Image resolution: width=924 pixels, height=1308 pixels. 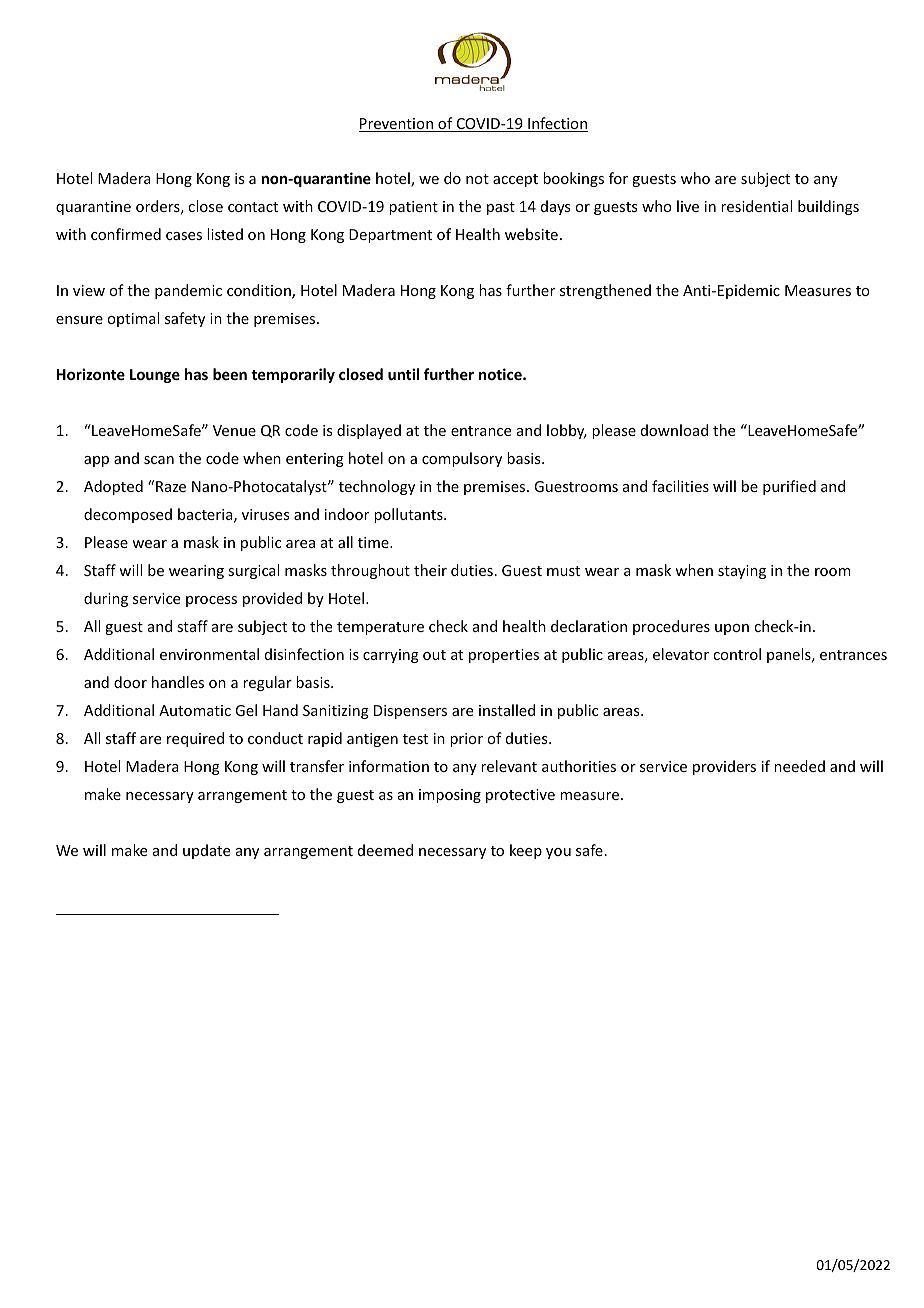 What do you see at coordinates (397, 125) in the page?
I see `Prevention` at bounding box center [397, 125].
